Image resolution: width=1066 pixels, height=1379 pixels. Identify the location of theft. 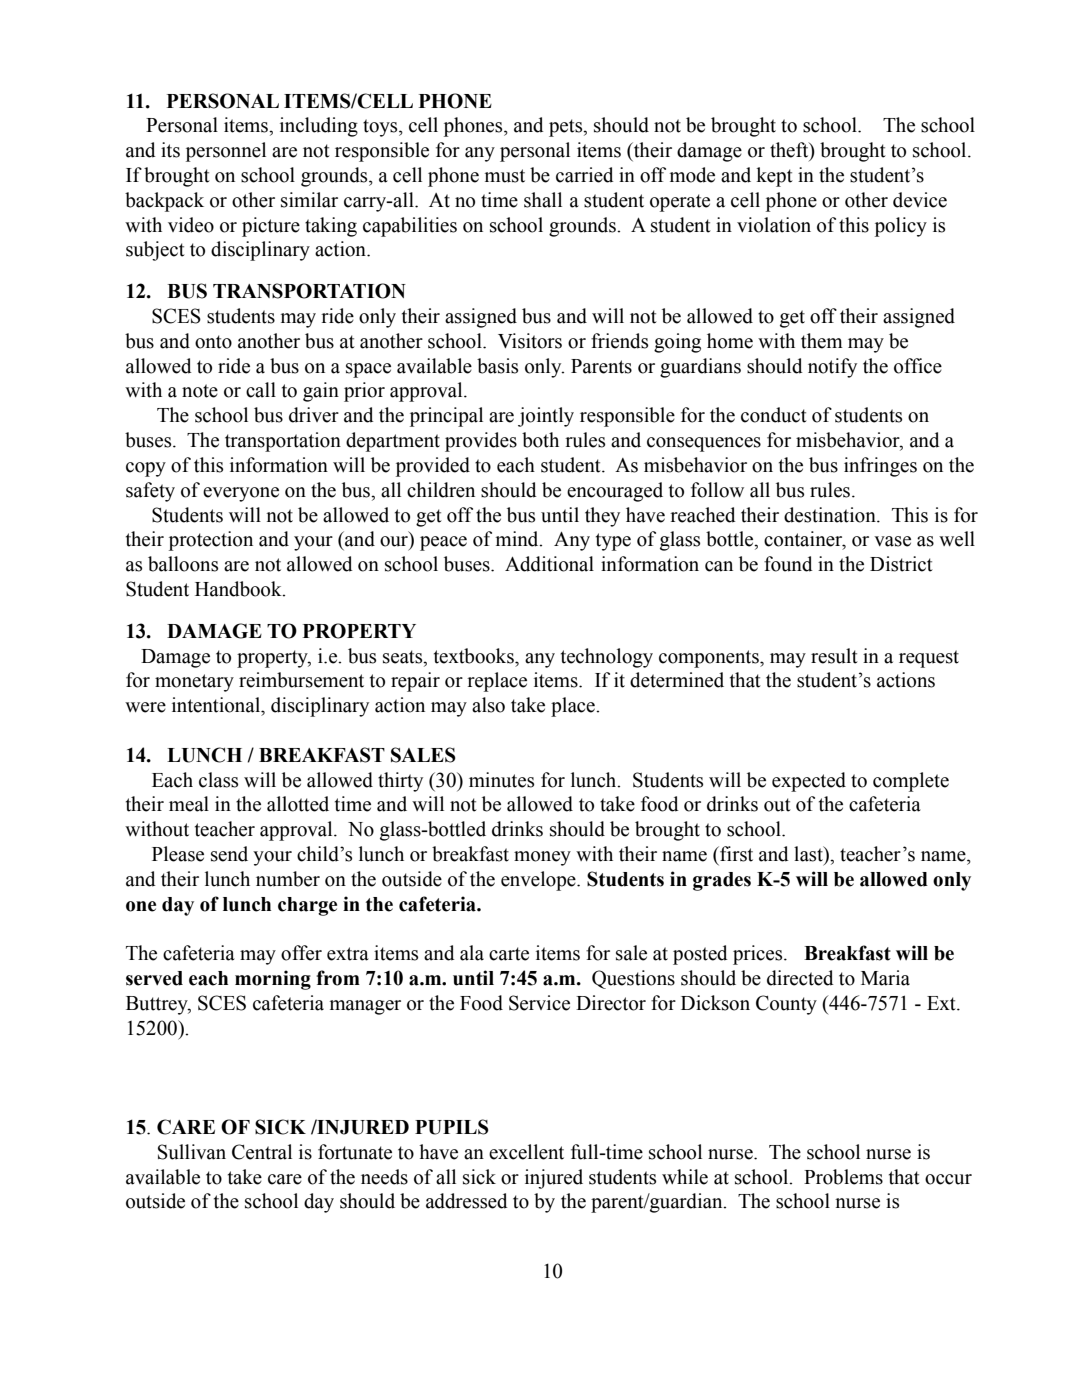
(790, 151).
